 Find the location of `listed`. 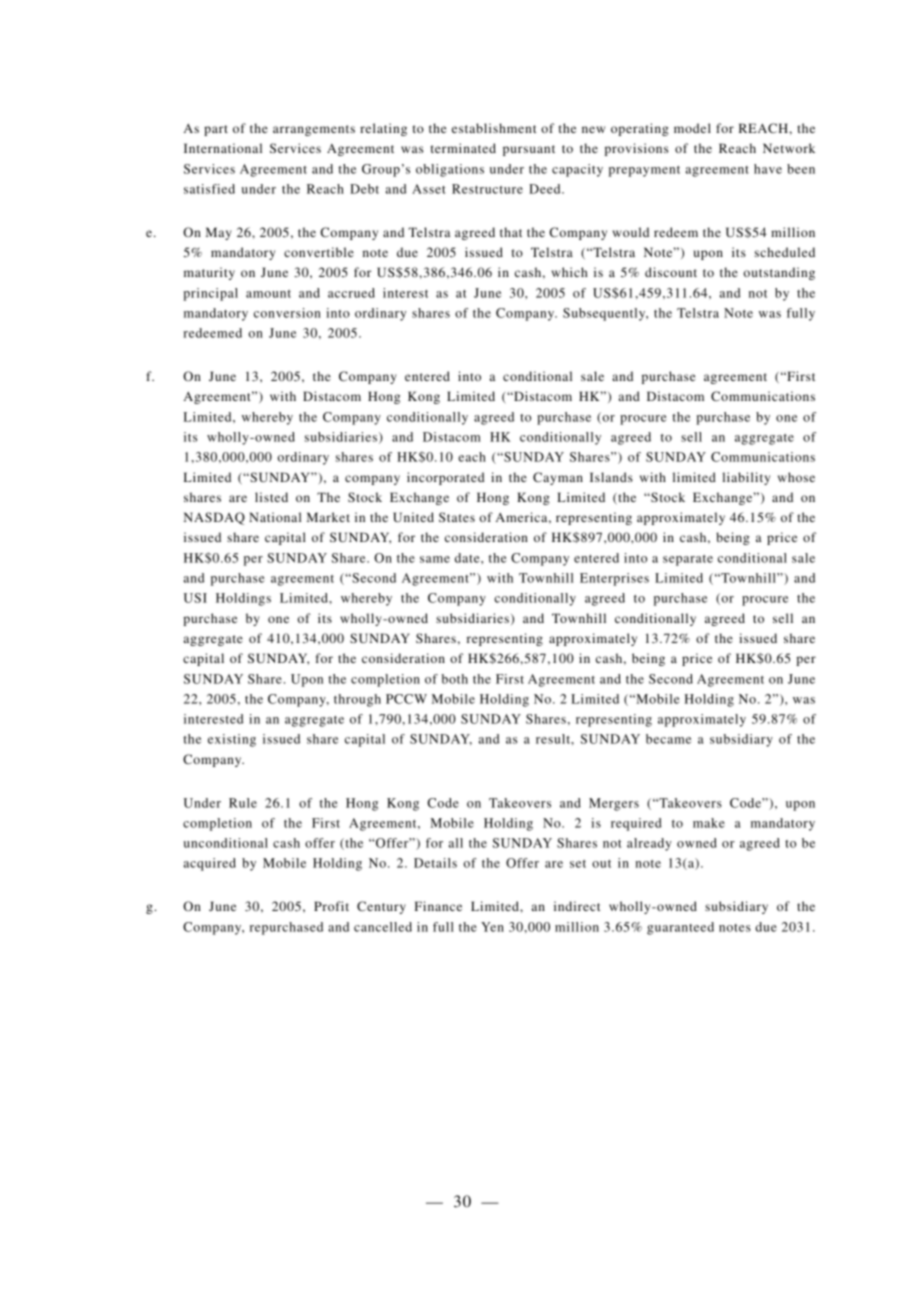

listed is located at coordinates (271, 497).
